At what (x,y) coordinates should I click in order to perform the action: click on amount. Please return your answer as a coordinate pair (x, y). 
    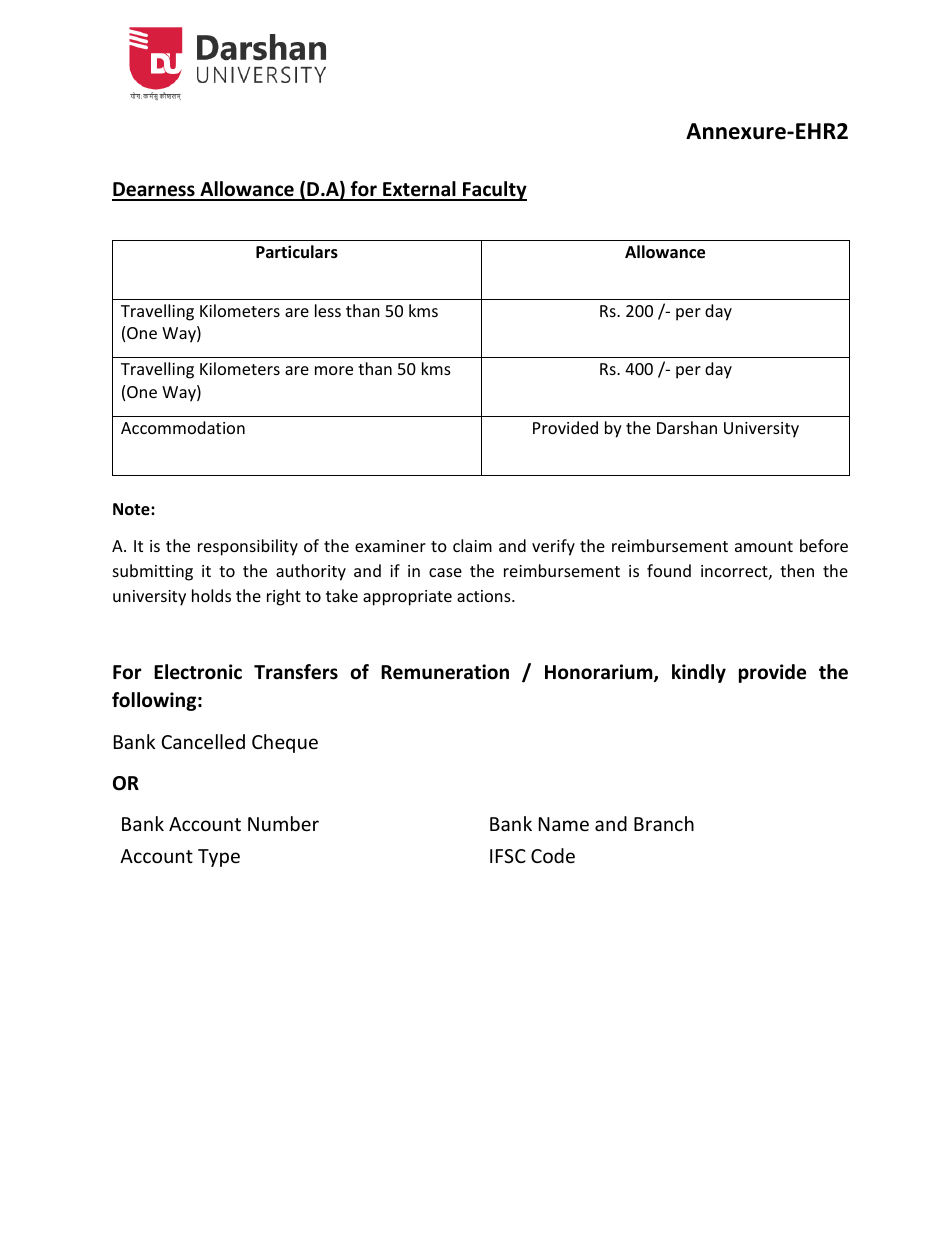
    Looking at the image, I should click on (764, 546).
